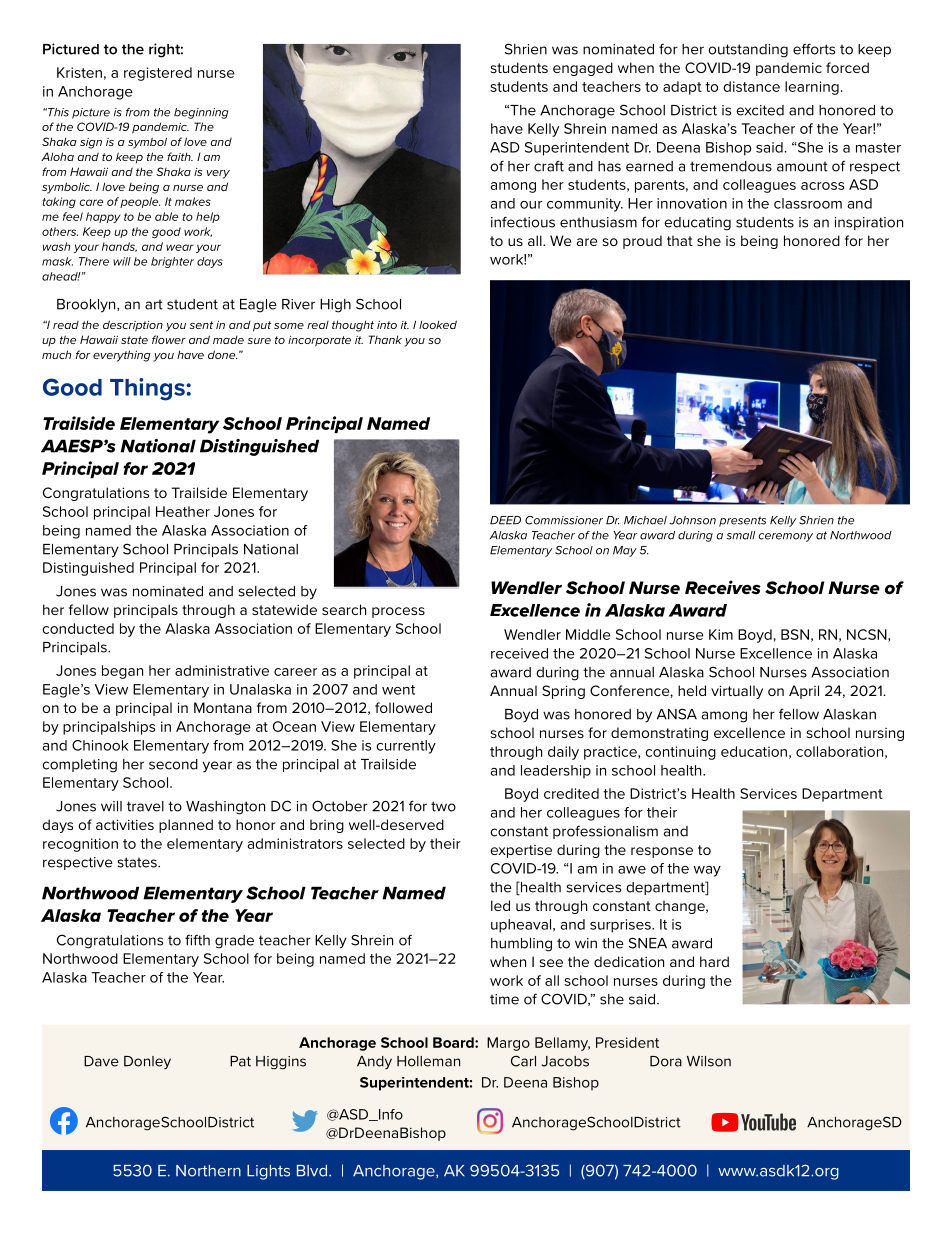 The height and width of the document is (1233, 952). Describe the element at coordinates (754, 751) in the document. I see `education` at that location.
